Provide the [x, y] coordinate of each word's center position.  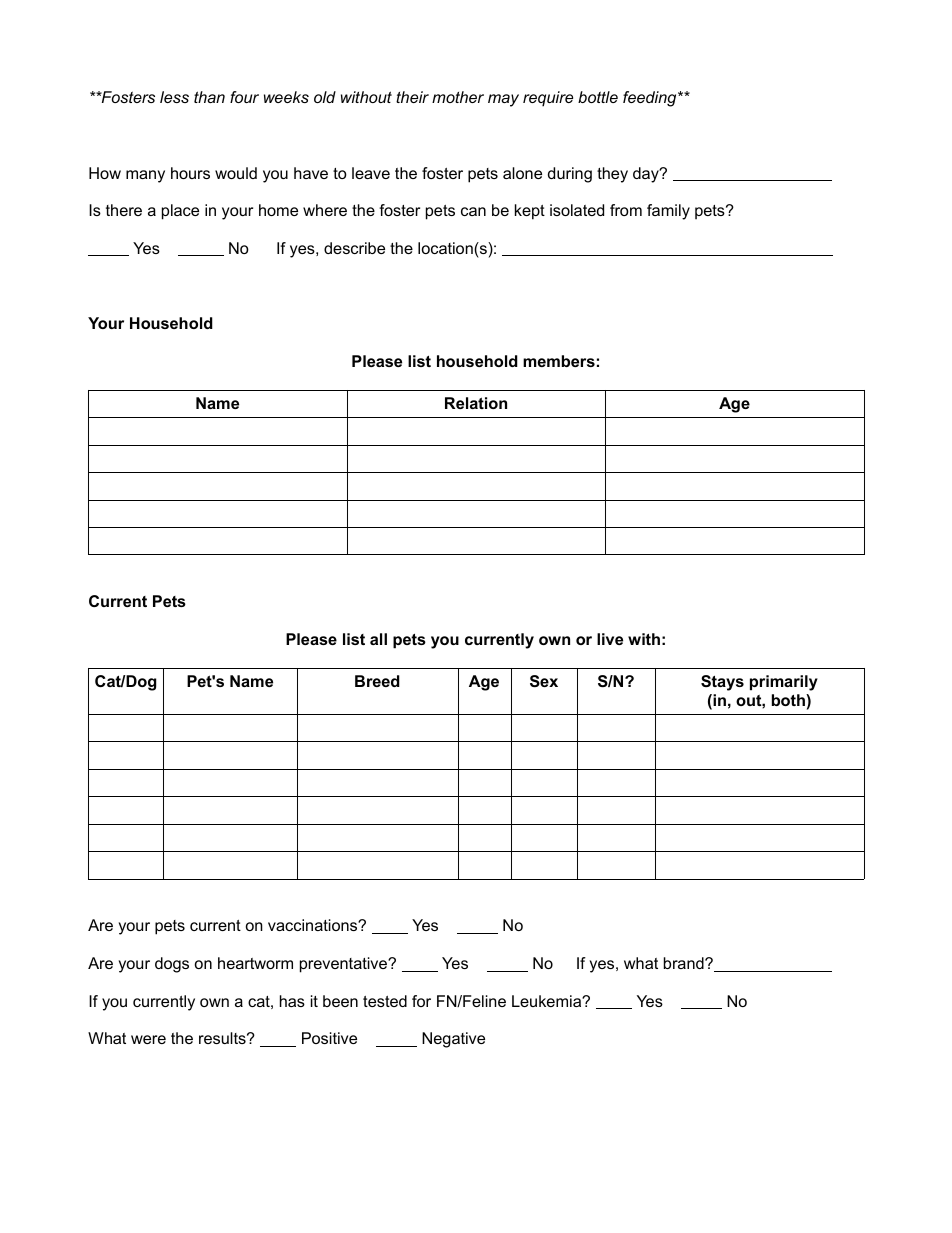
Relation [476, 403]
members [559, 361]
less [174, 97]
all [378, 639]
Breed [377, 681]
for [421, 1001]
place [180, 212]
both [789, 700]
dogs [172, 965]
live [610, 639]
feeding [651, 99]
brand [685, 963]
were [148, 1039]
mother [458, 97]
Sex [544, 681]
